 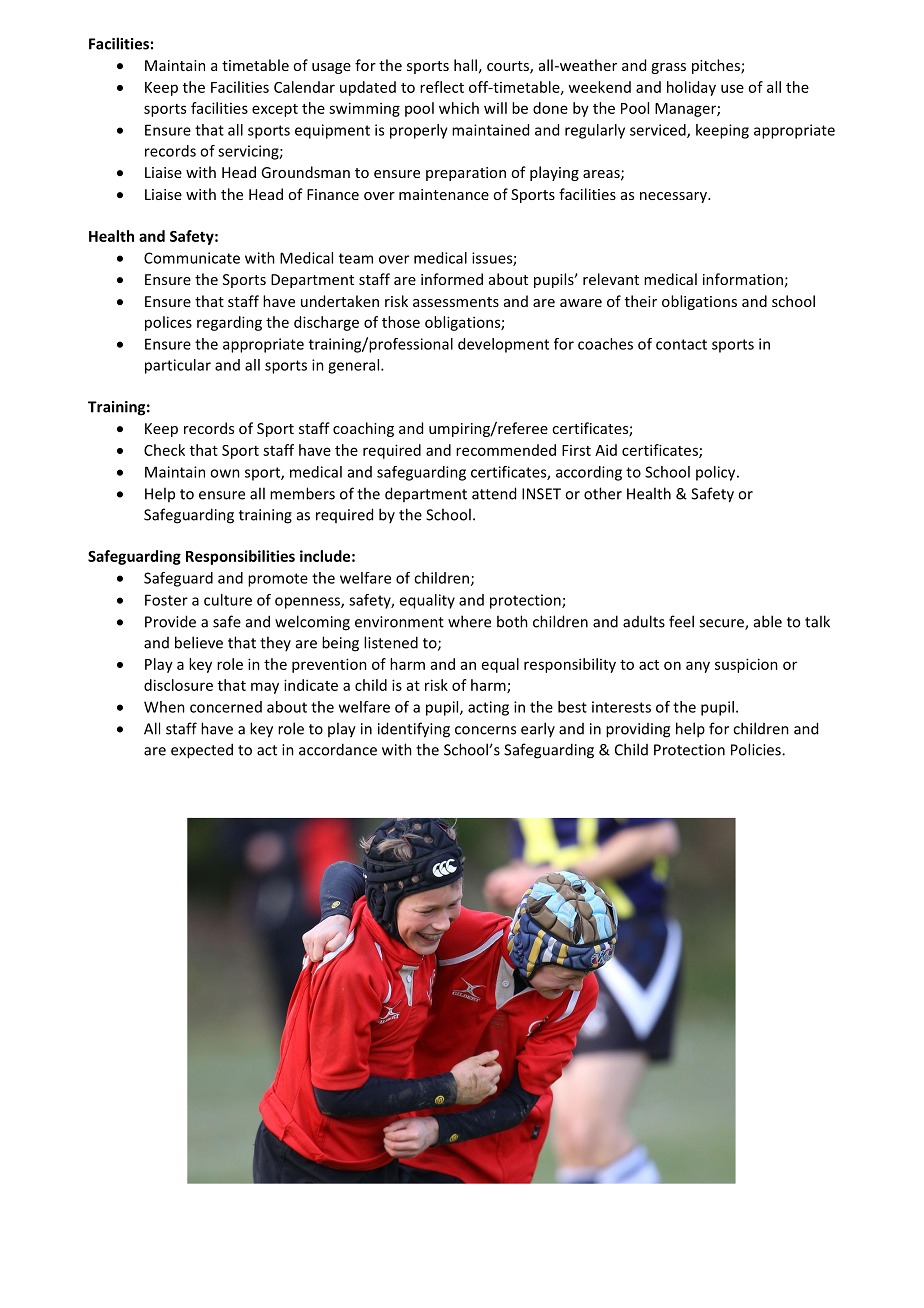 I want to click on use, so click(x=732, y=88).
